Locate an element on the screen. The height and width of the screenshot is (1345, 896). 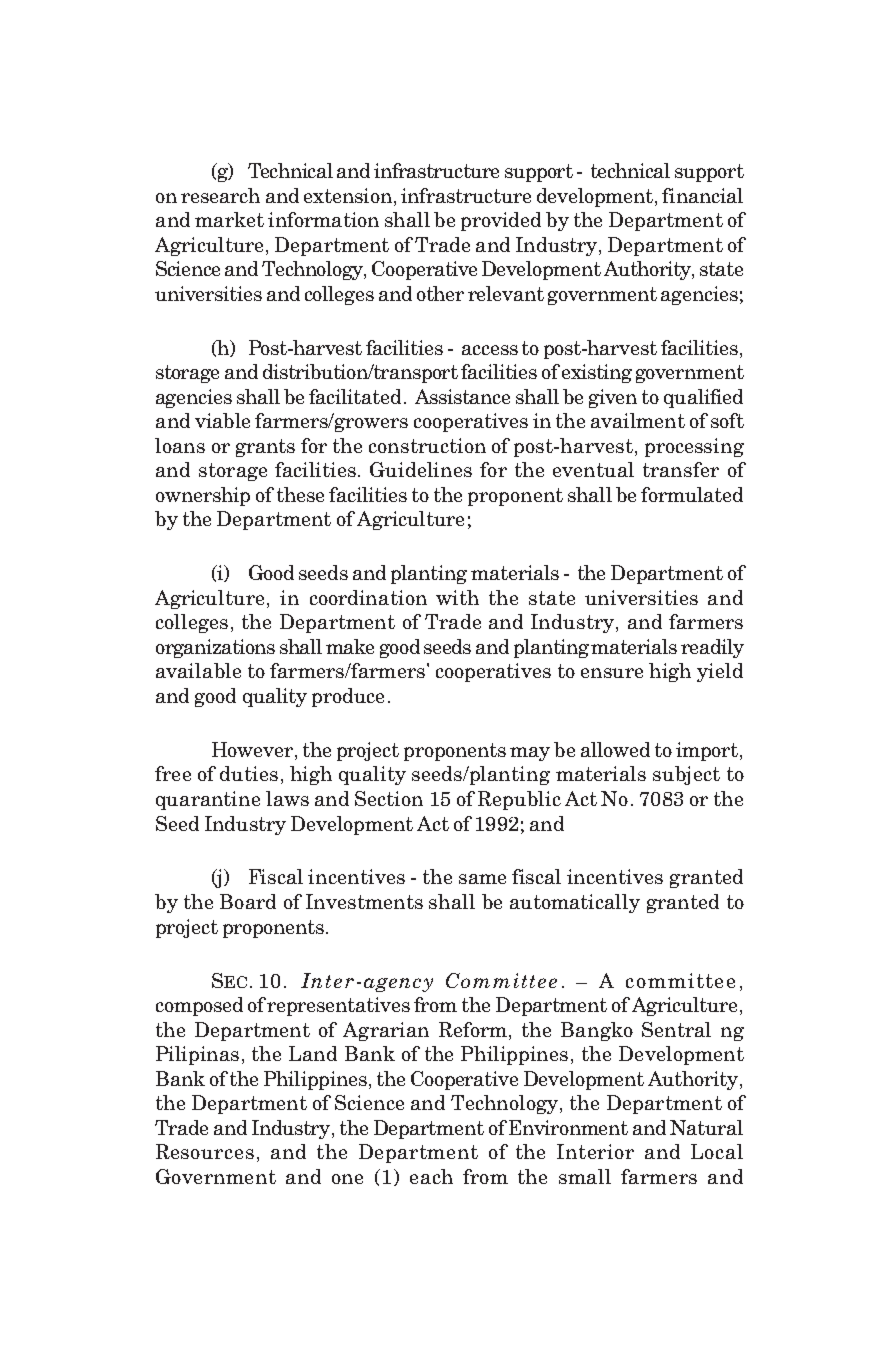
ownership is located at coordinates (203, 496).
